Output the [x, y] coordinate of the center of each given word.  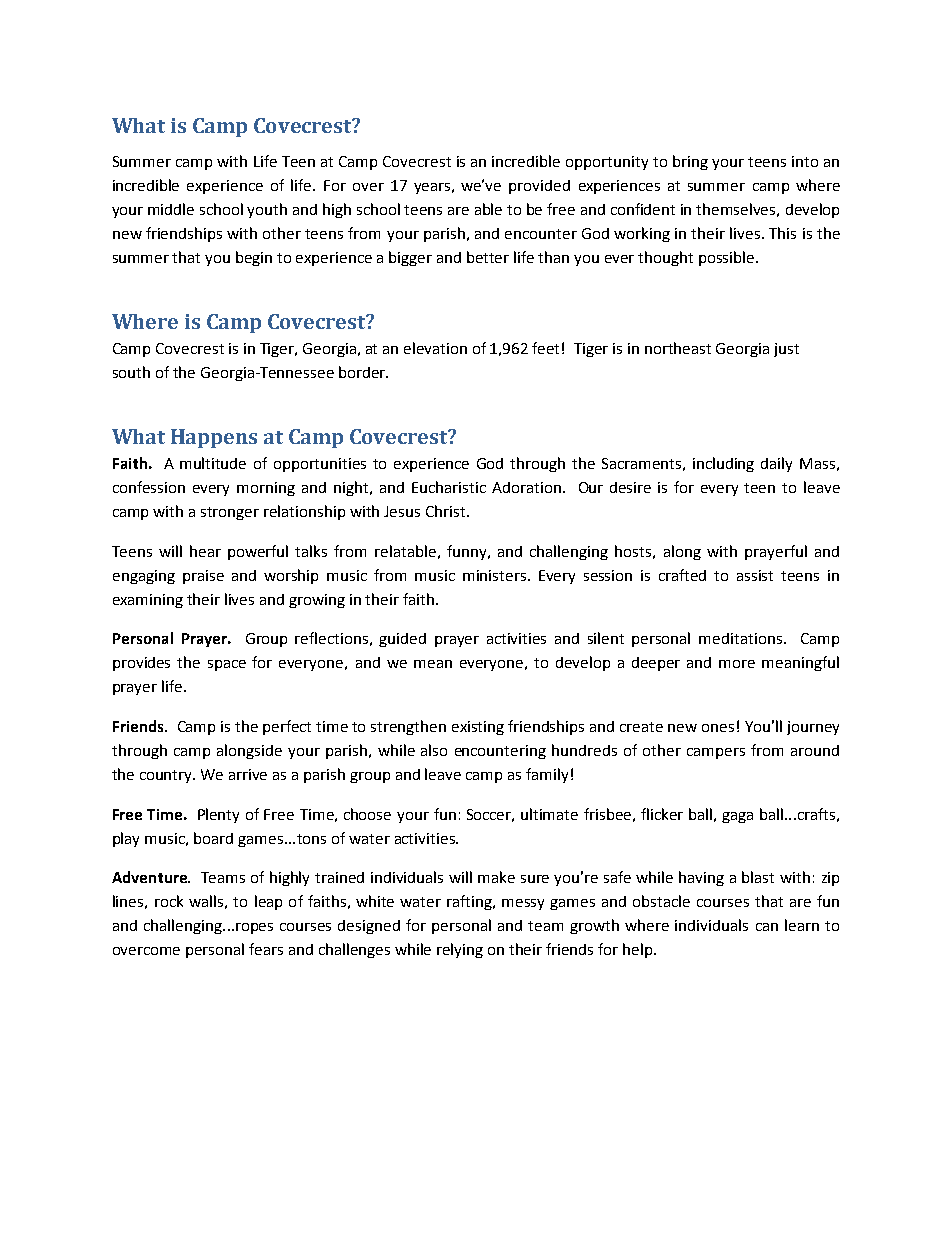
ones [718, 728]
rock [169, 901]
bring [690, 162]
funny [468, 552]
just [786, 350]
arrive [248, 774]
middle [171, 209]
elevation [435, 348]
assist [755, 575]
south [131, 372]
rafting [471, 902]
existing [478, 728]
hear [205, 551]
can [767, 927]
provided [539, 187]
